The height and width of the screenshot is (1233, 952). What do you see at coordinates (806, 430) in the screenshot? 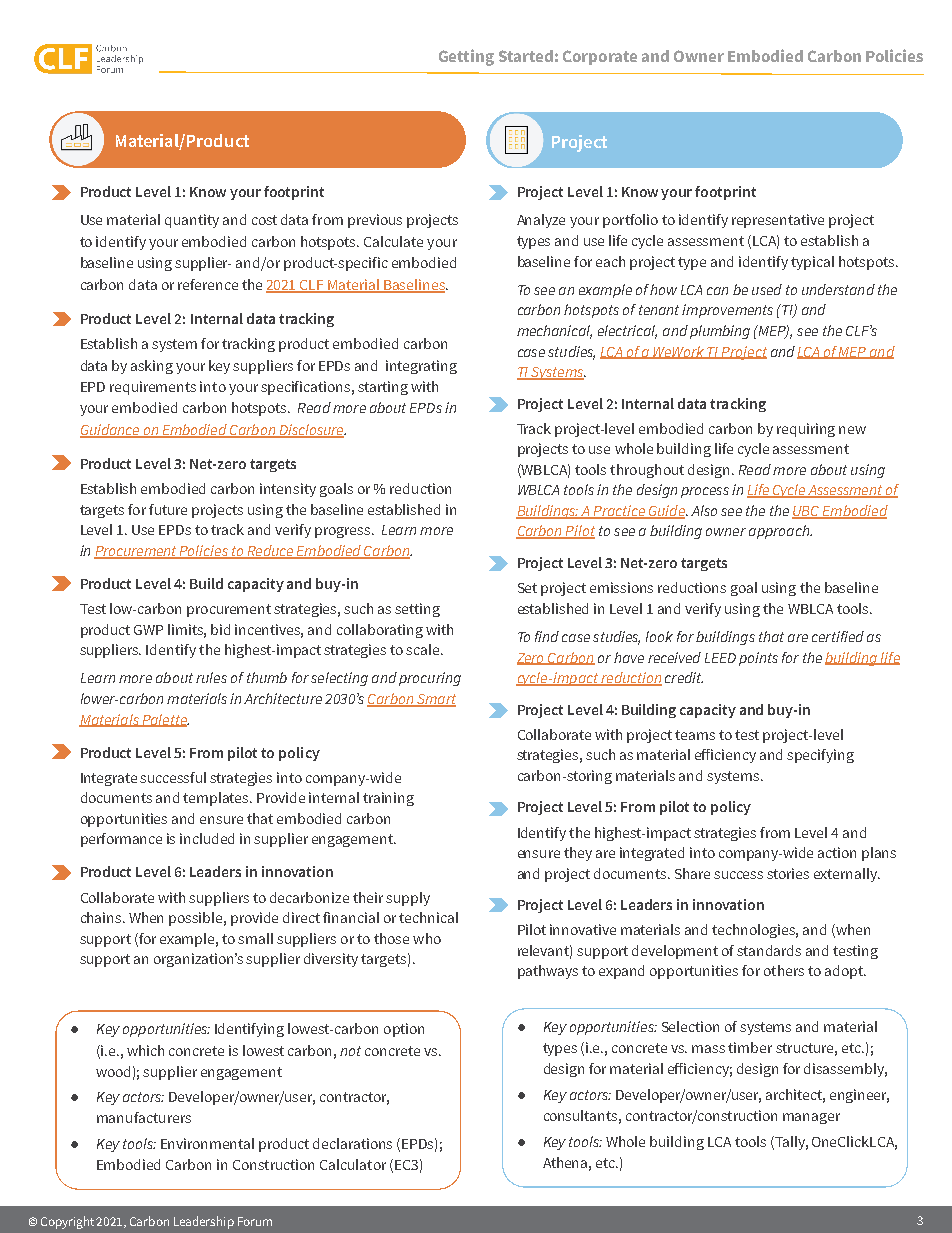
I see `requiring` at bounding box center [806, 430].
